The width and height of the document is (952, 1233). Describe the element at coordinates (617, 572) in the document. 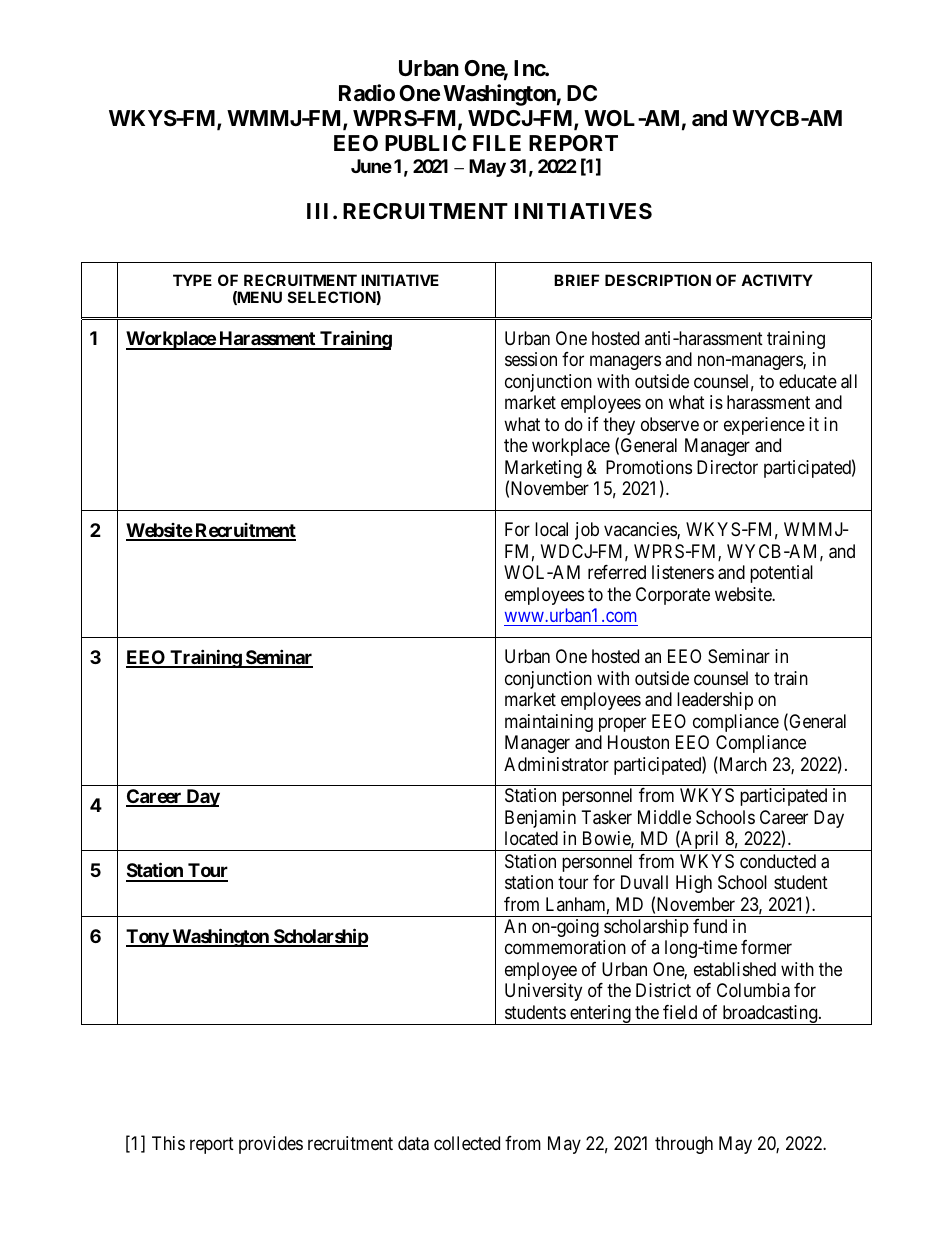

I see `referred` at that location.
